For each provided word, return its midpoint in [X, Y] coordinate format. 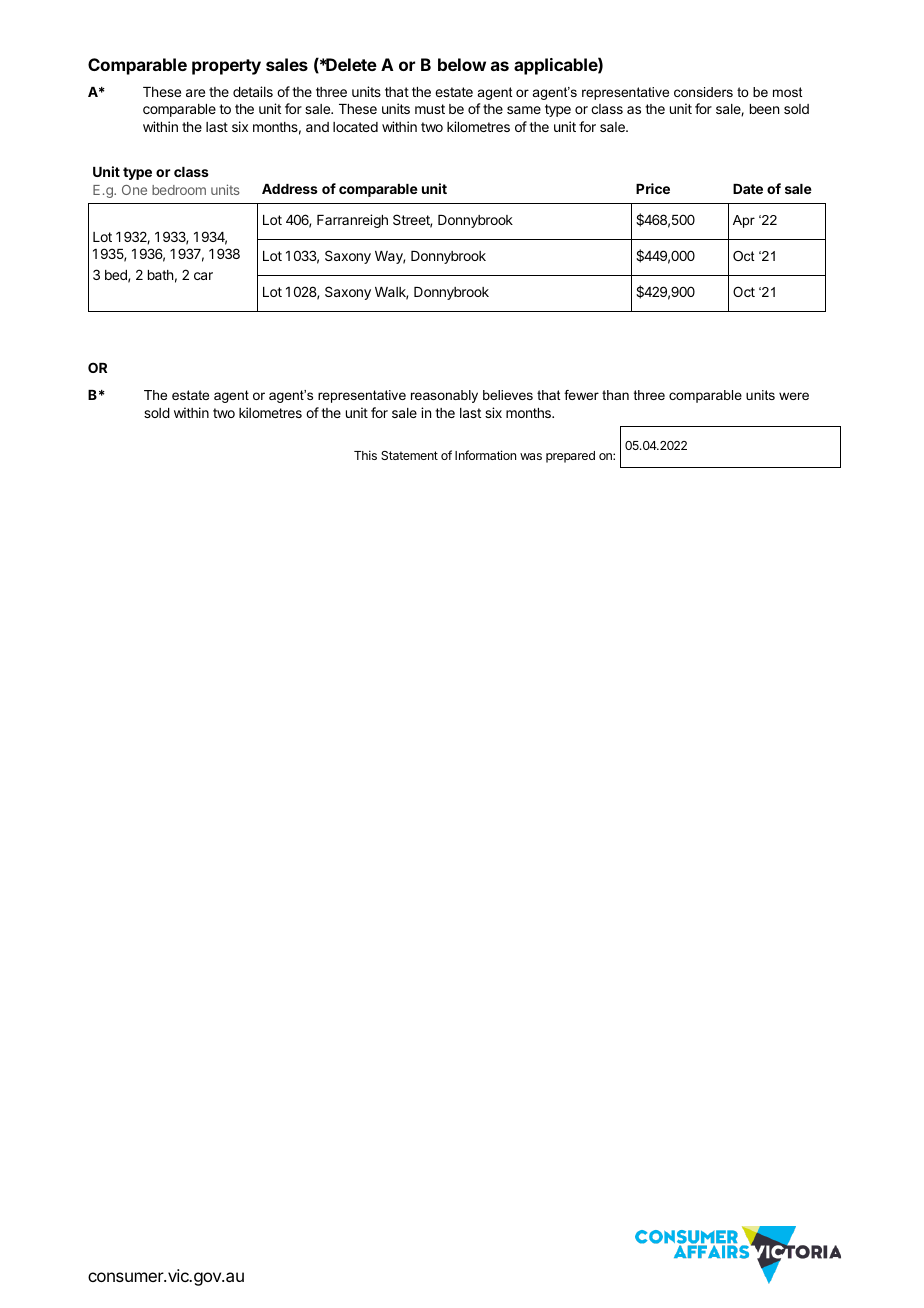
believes [508, 395]
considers [703, 92]
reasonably [444, 396]
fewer [581, 395]
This [365, 455]
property [226, 67]
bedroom [179, 190]
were [794, 396]
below [462, 64]
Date [748, 189]
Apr [744, 221]
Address [290, 189]
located [355, 127]
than [615, 395]
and [317, 127]
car [203, 276]
